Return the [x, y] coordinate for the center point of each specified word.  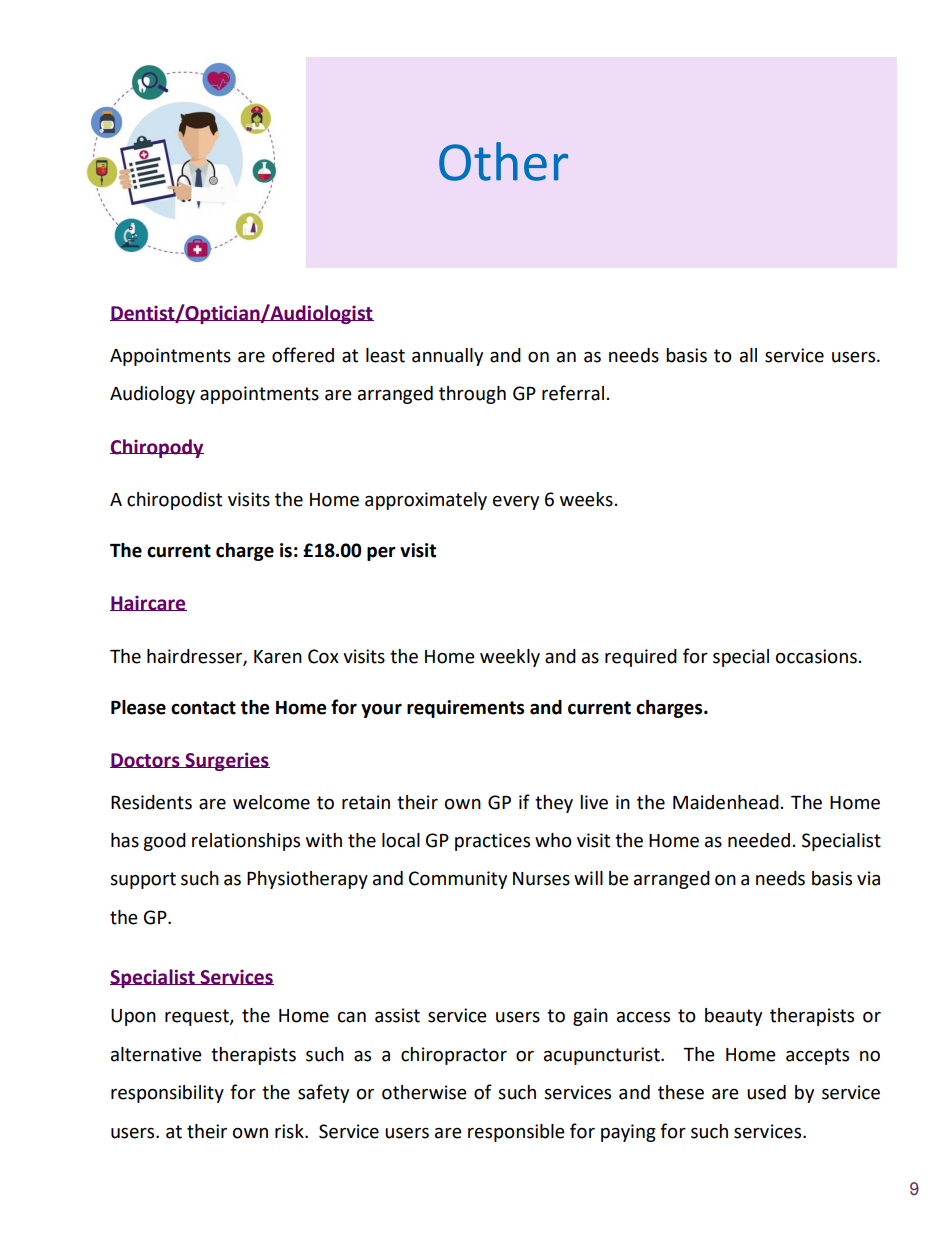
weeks [586, 499]
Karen [278, 657]
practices [492, 842]
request [198, 1017]
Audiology [152, 395]
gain [590, 1017]
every [516, 503]
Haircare [148, 603]
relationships [246, 842]
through [472, 395]
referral [573, 393]
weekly [510, 658]
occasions [816, 656]
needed [759, 840]
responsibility [167, 1094]
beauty [733, 1017]
